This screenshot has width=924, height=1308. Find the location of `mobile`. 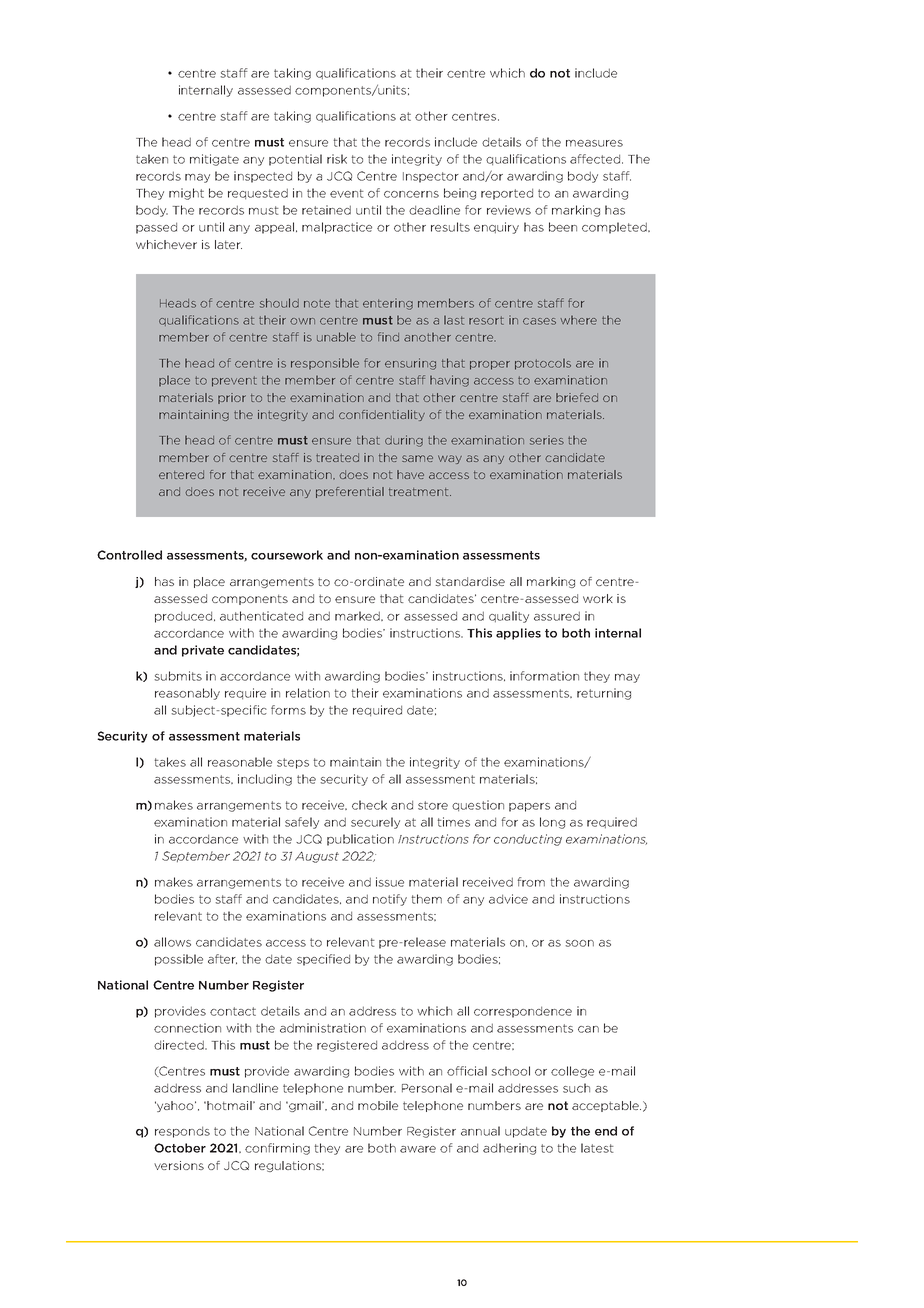

mobile is located at coordinates (378, 1105).
